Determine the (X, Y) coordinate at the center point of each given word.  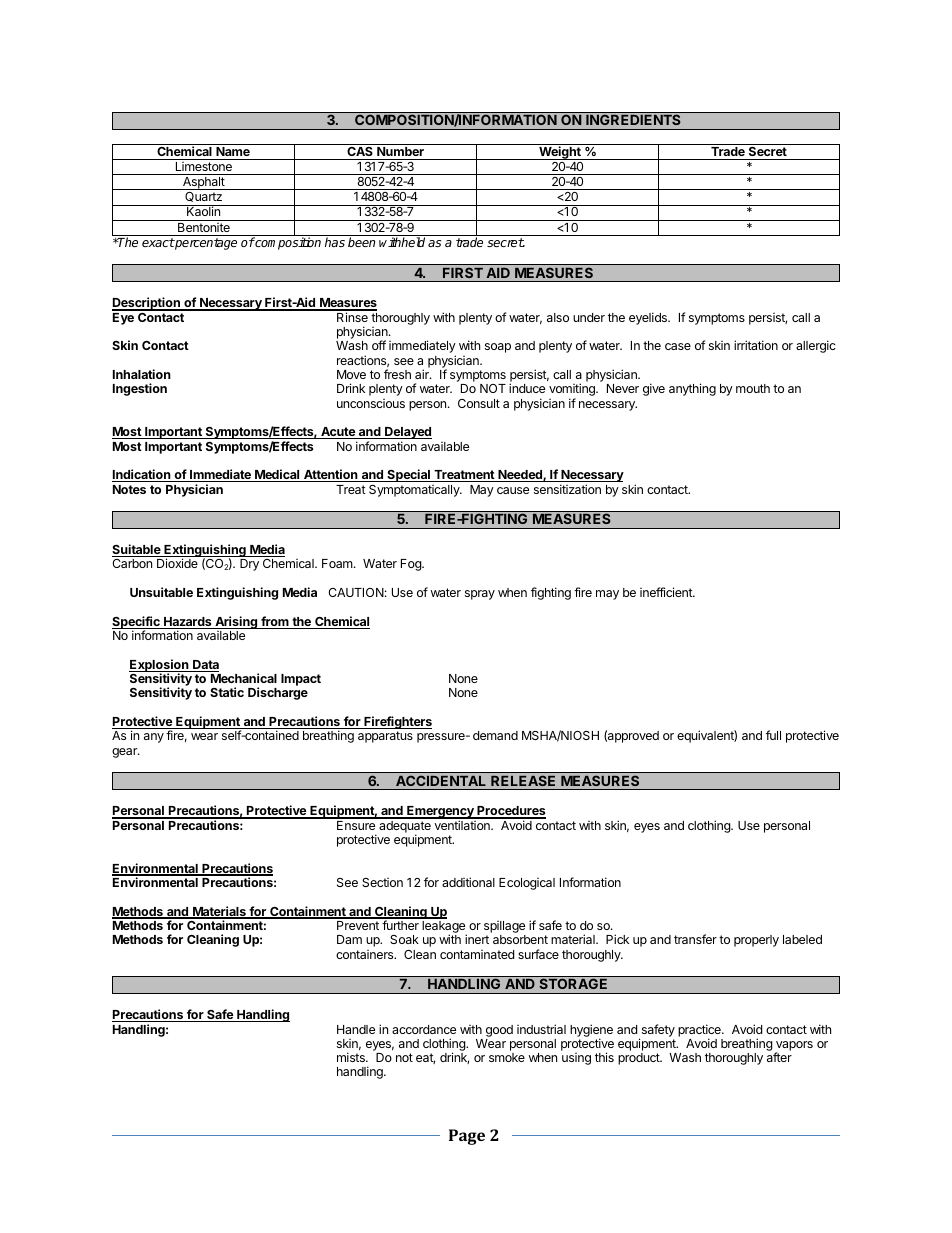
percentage (205, 244)
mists (352, 1057)
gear (125, 753)
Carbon (132, 563)
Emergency (440, 813)
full (773, 735)
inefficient (667, 592)
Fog (412, 565)
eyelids (649, 318)
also (558, 317)
